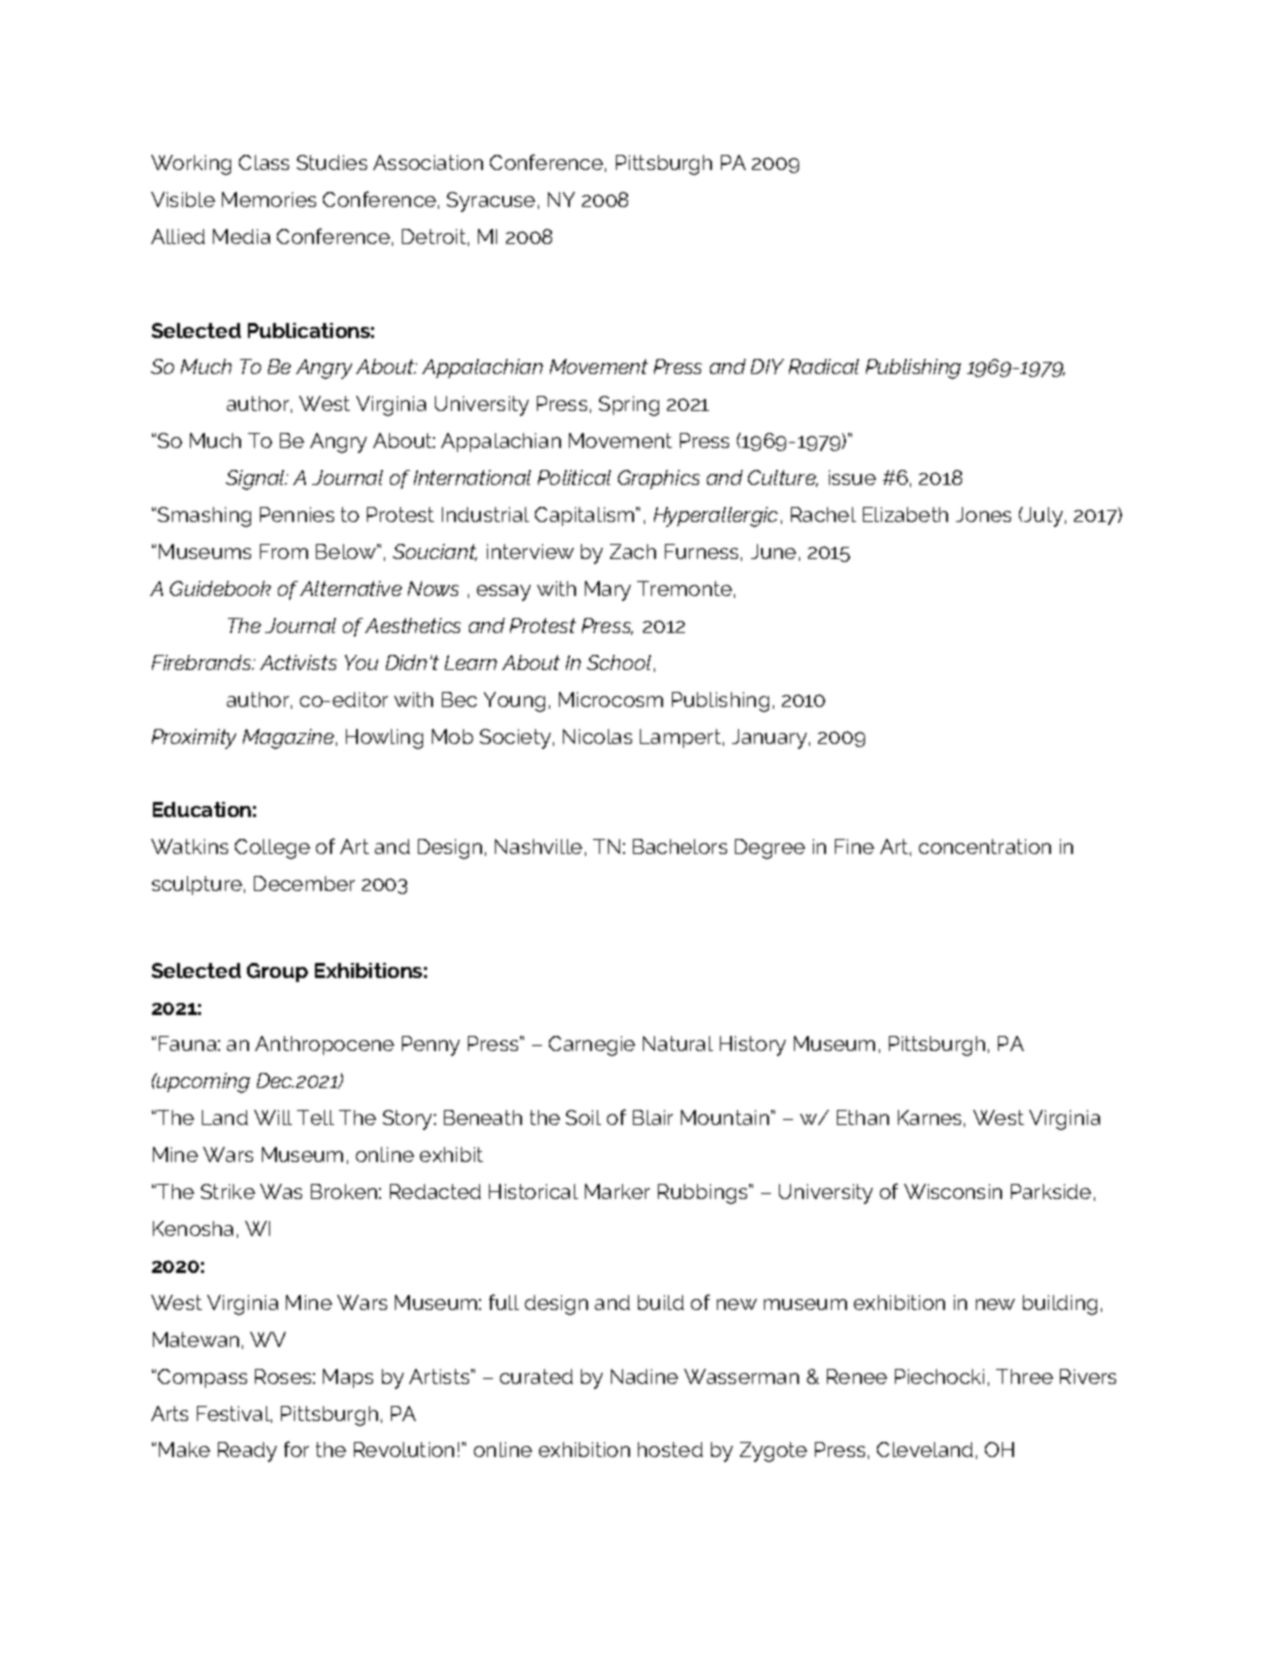 This document has width=1283, height=1661. I want to click on College, so click(272, 849).
